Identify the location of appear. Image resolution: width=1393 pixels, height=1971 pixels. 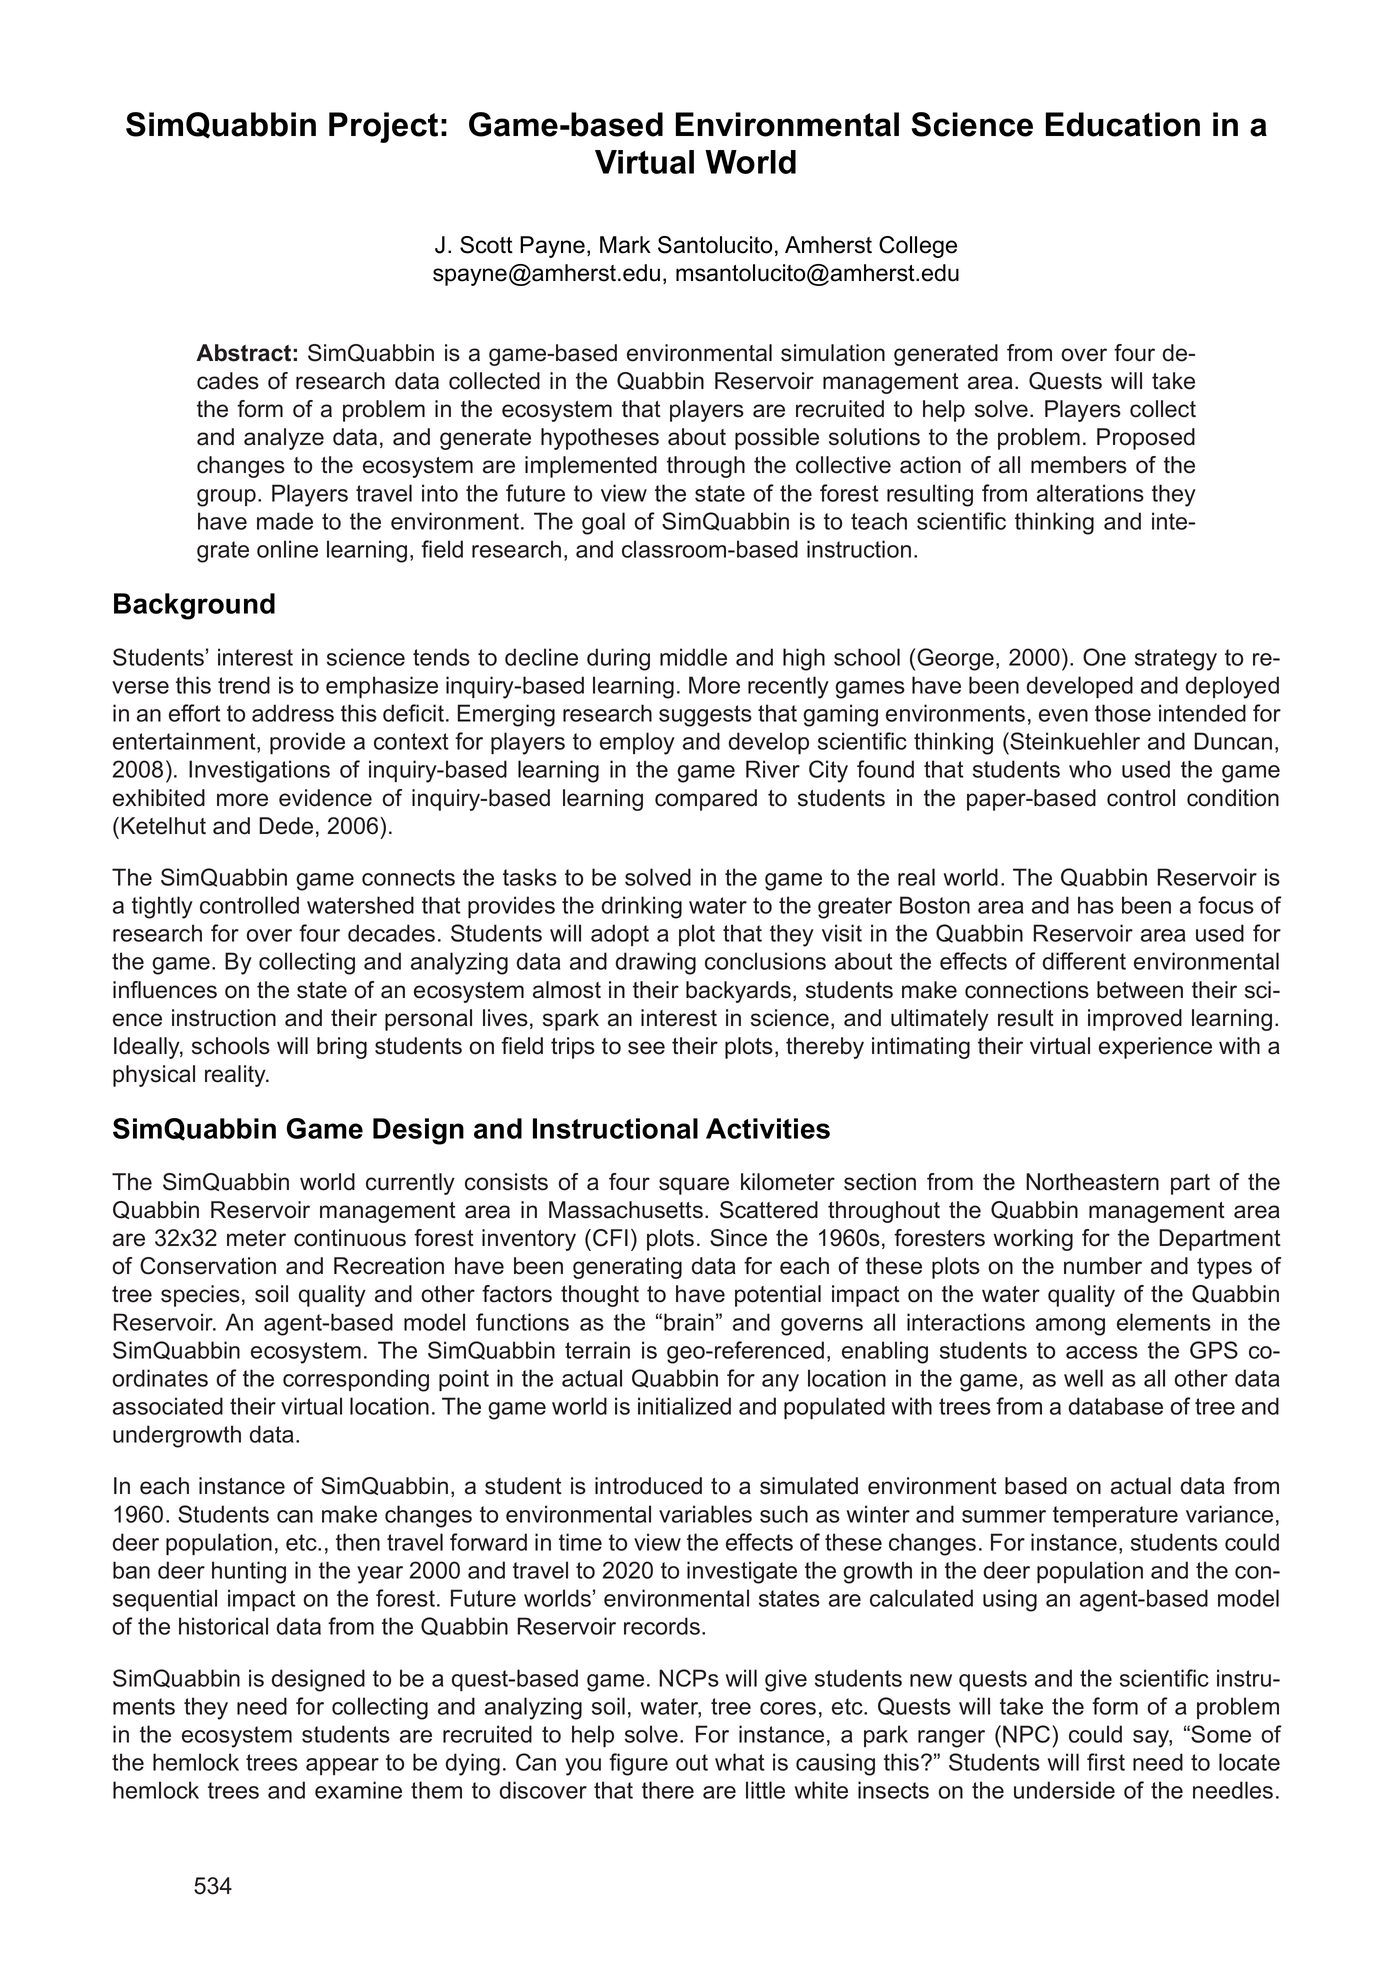
(342, 1766).
